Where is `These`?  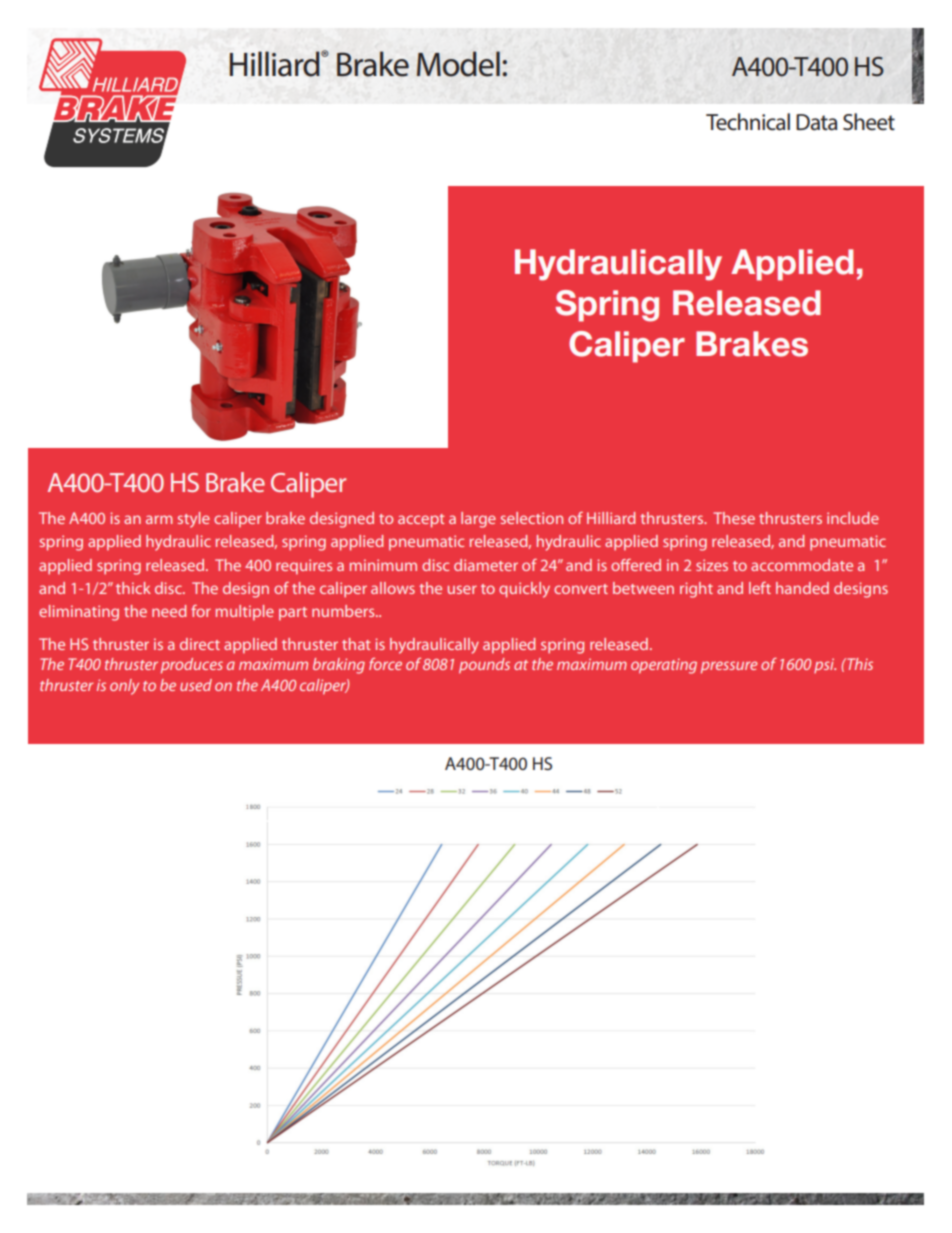 These is located at coordinates (734, 518).
